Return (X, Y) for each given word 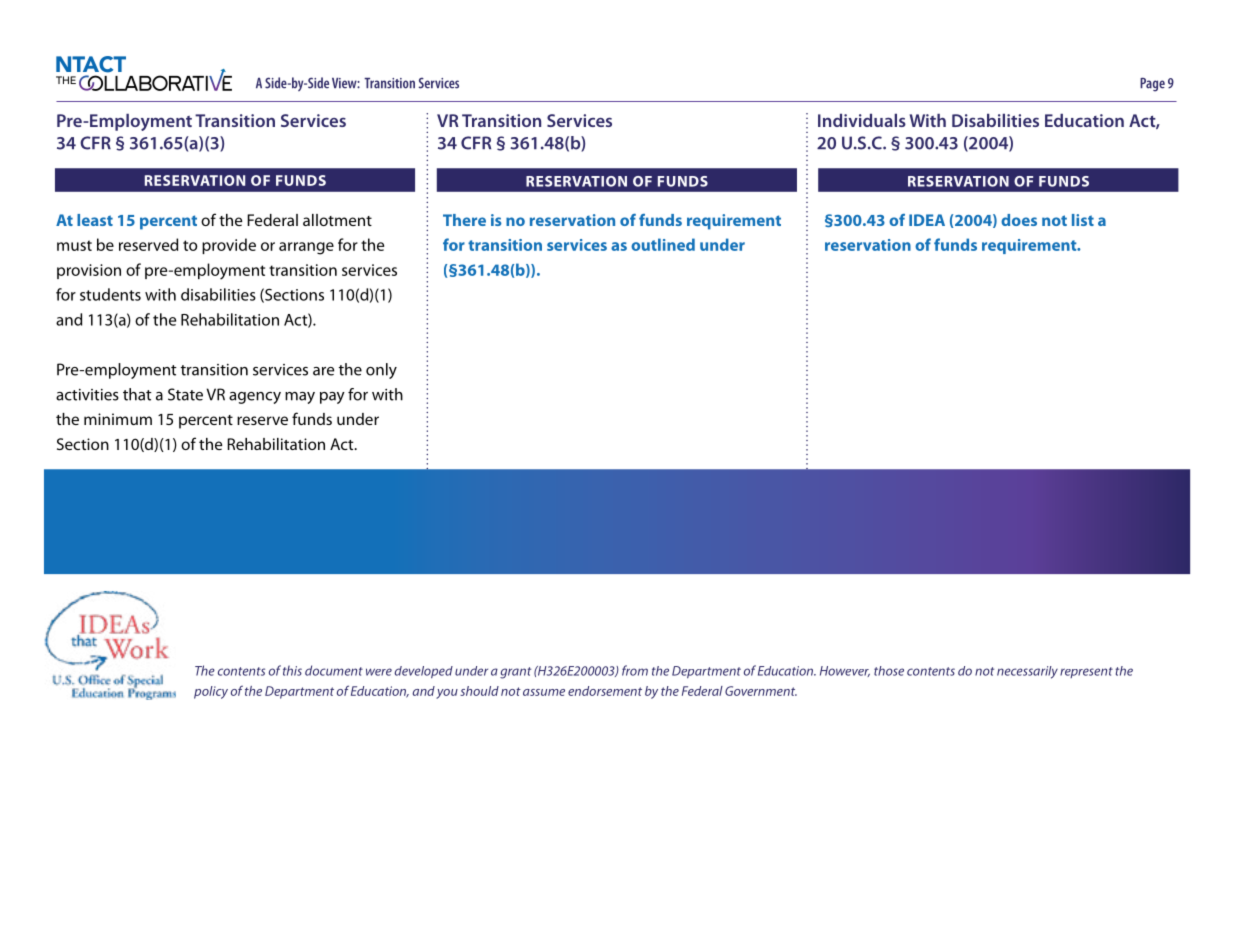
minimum (118, 419)
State (185, 394)
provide (229, 246)
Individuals (862, 120)
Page (1152, 84)
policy (211, 692)
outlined (663, 244)
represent (1086, 672)
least (95, 220)
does (1019, 220)
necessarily (1027, 672)
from (635, 670)
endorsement (605, 691)
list (1083, 220)
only (381, 371)
